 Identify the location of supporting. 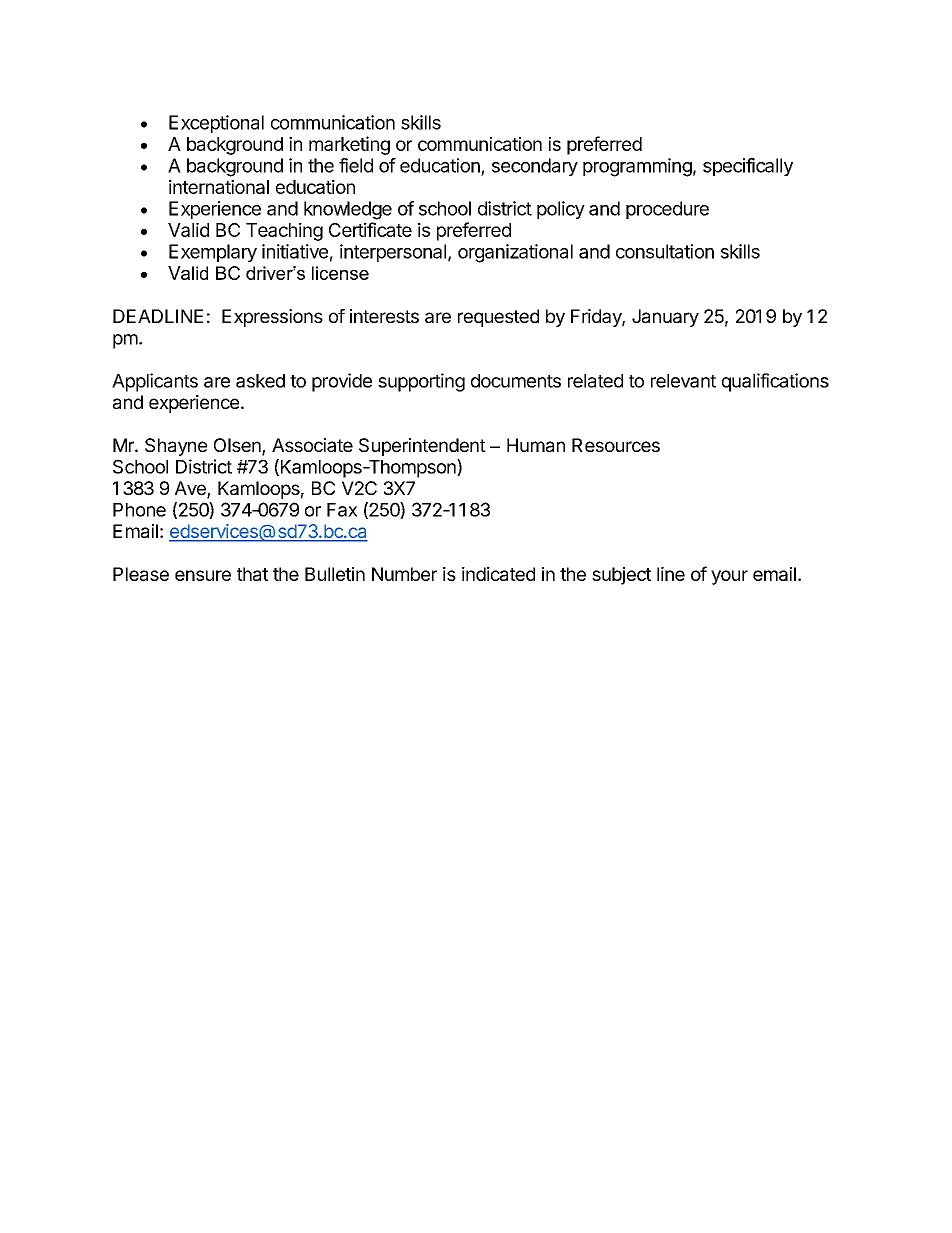
(421, 382).
